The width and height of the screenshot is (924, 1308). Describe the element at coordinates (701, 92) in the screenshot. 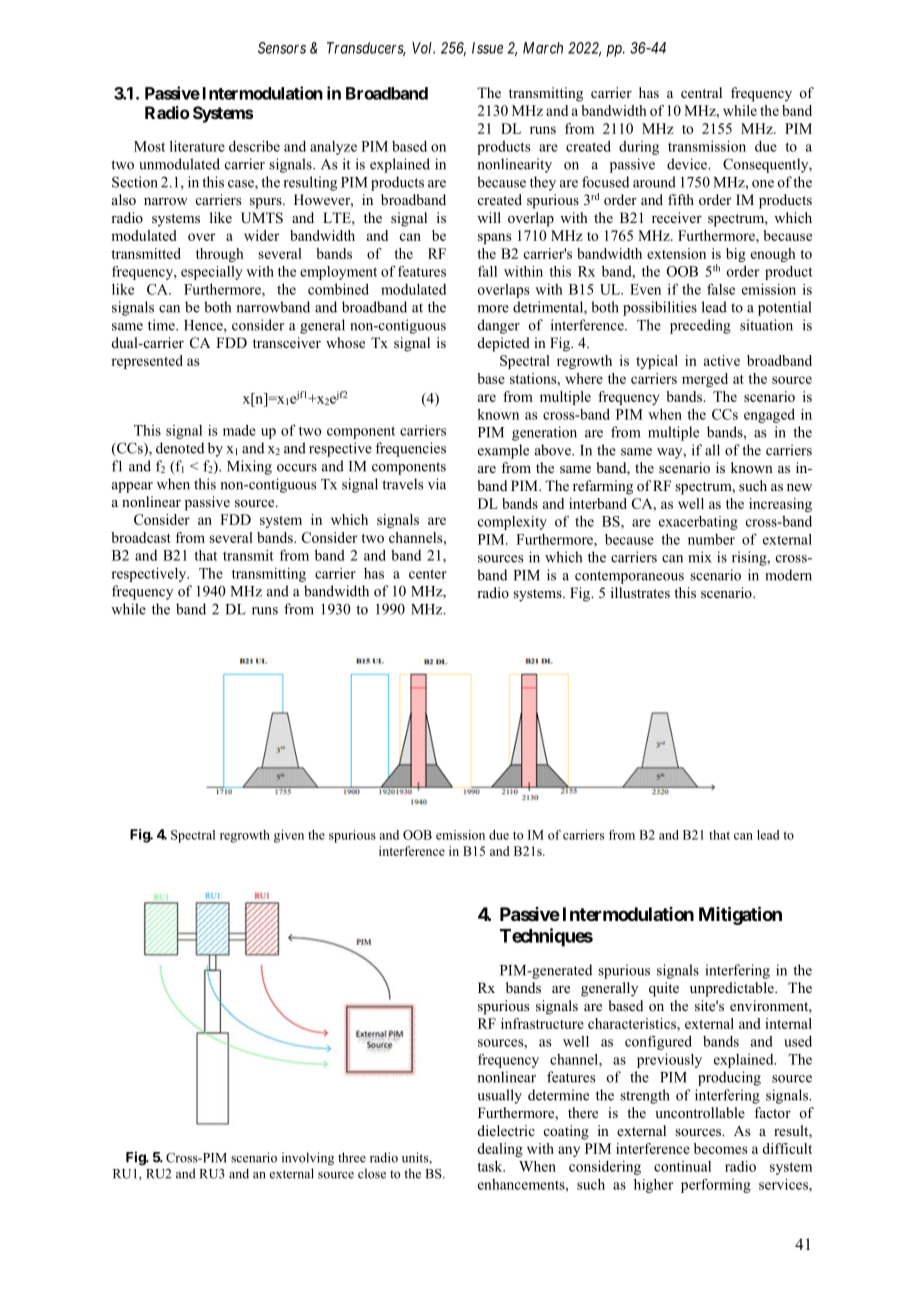

I see `central` at that location.
